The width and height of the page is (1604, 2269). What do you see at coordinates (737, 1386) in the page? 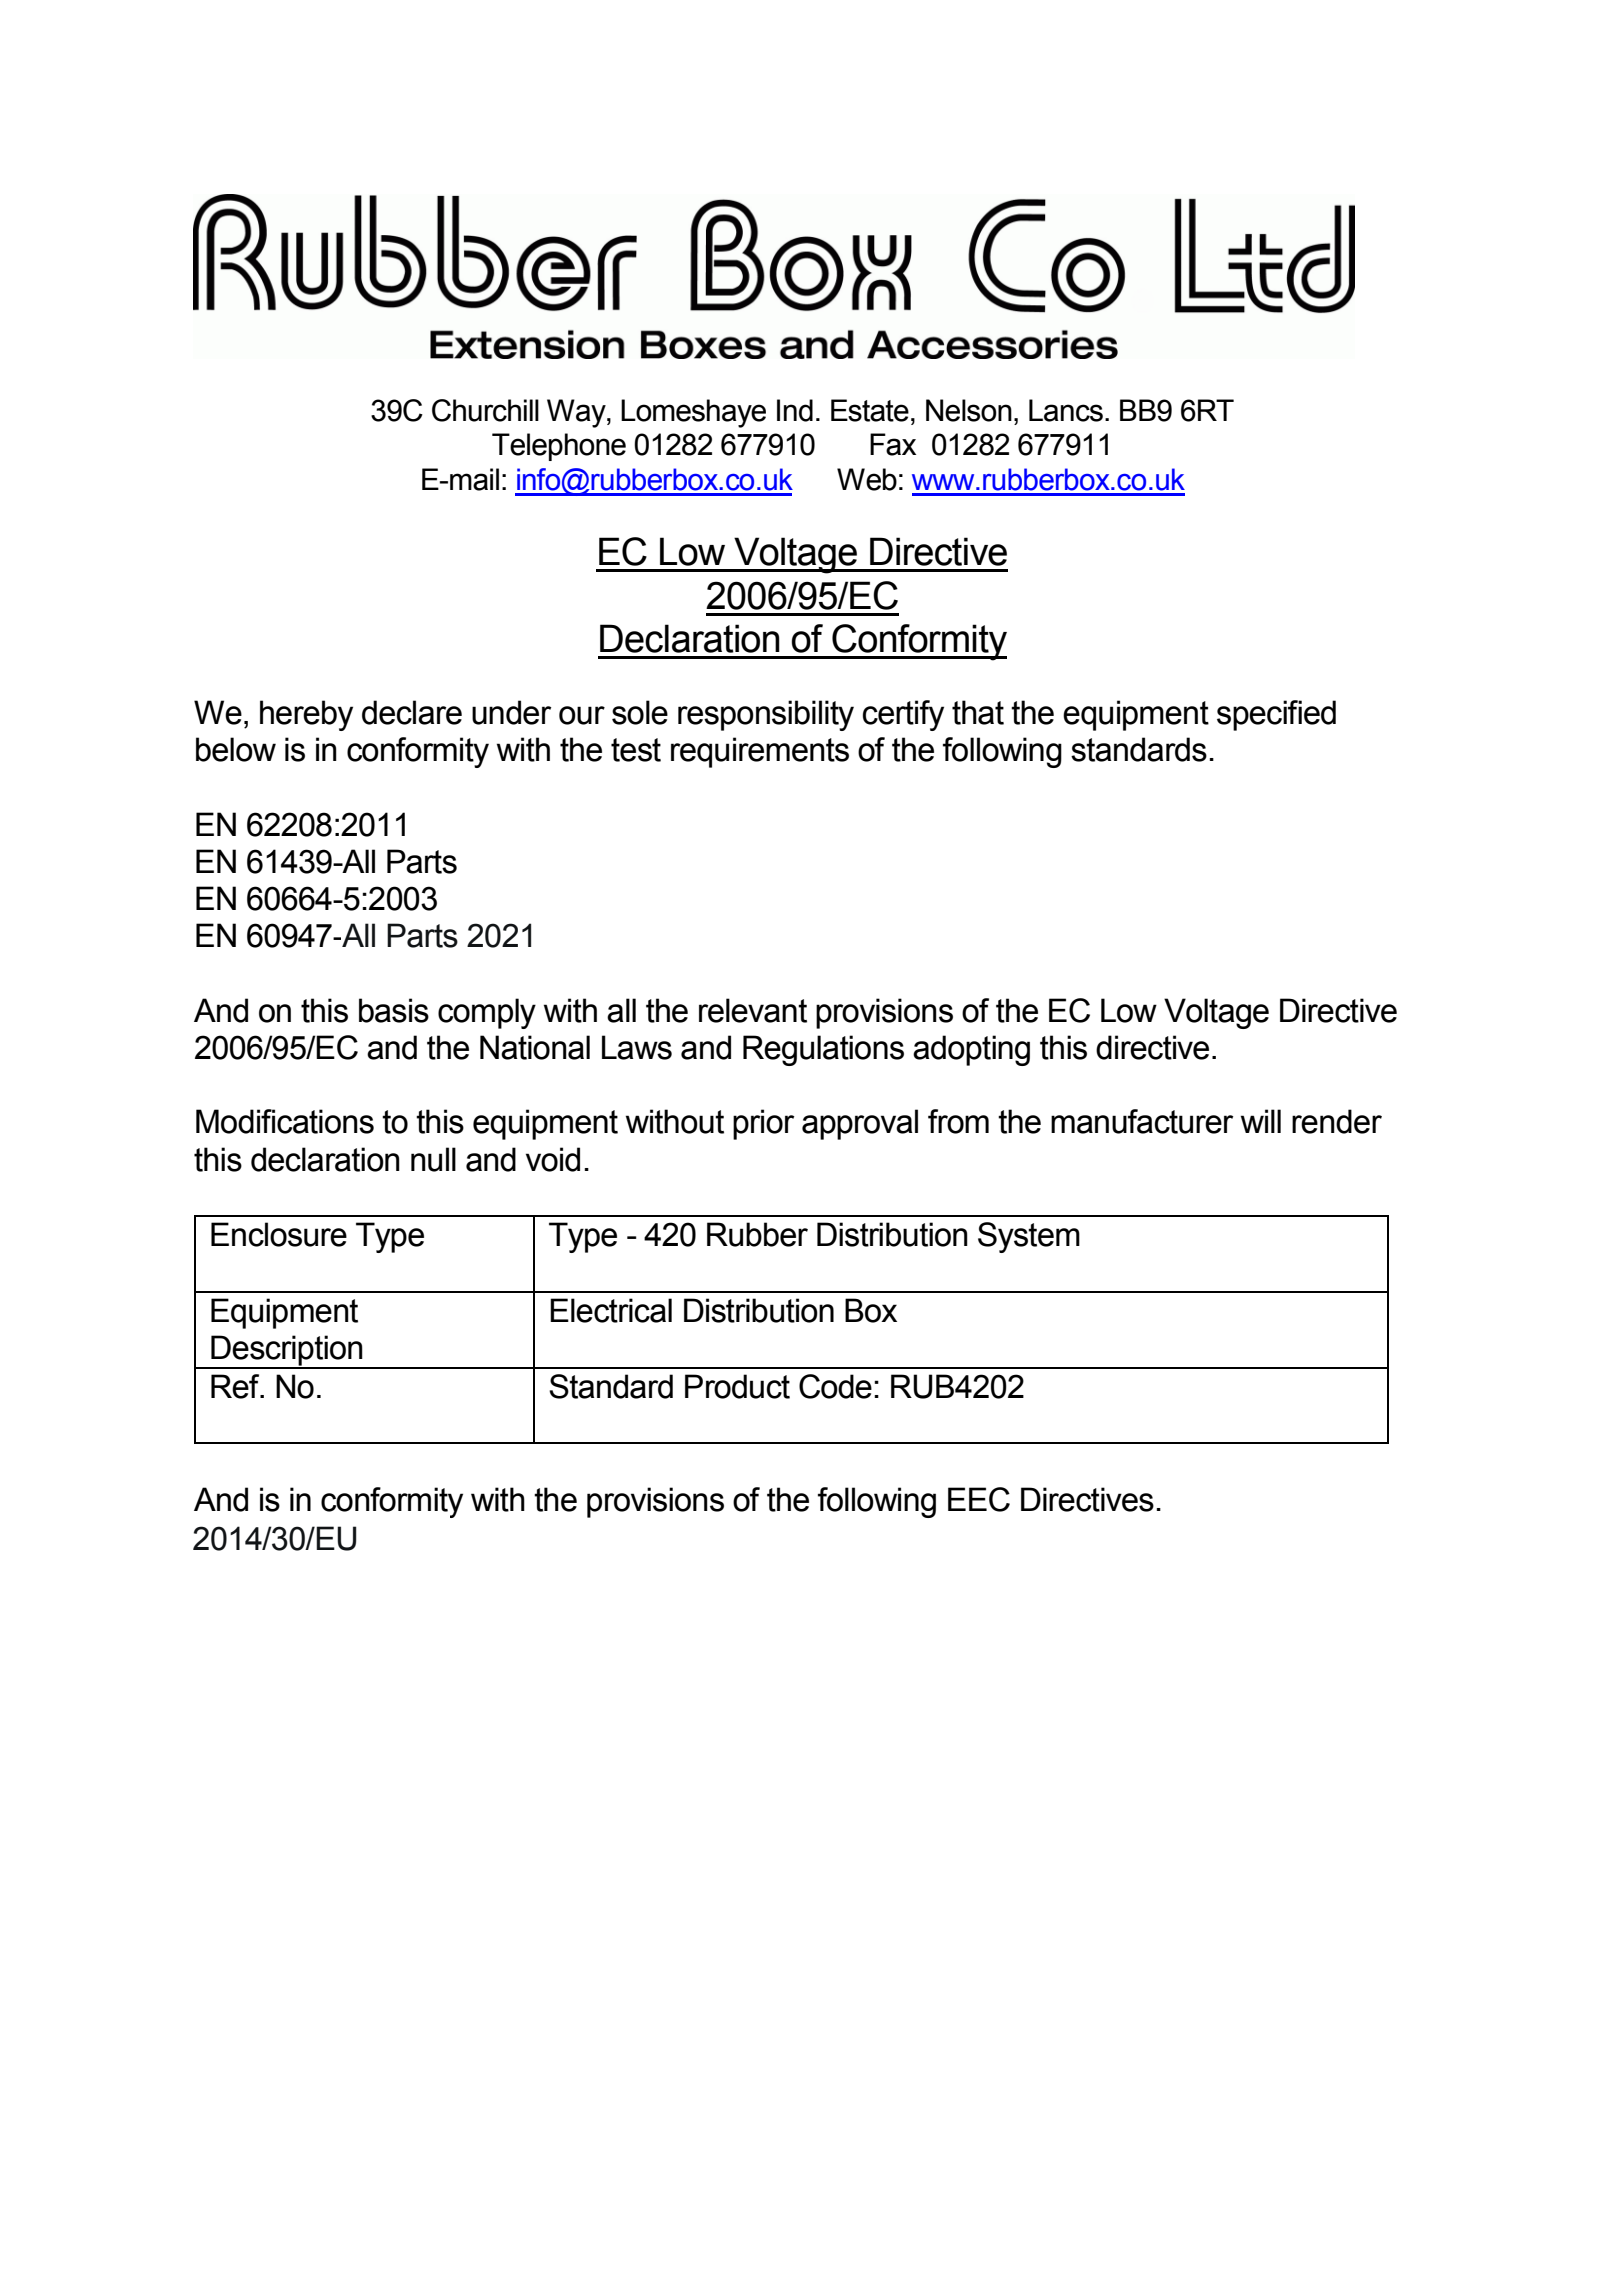
I see `Product` at bounding box center [737, 1386].
